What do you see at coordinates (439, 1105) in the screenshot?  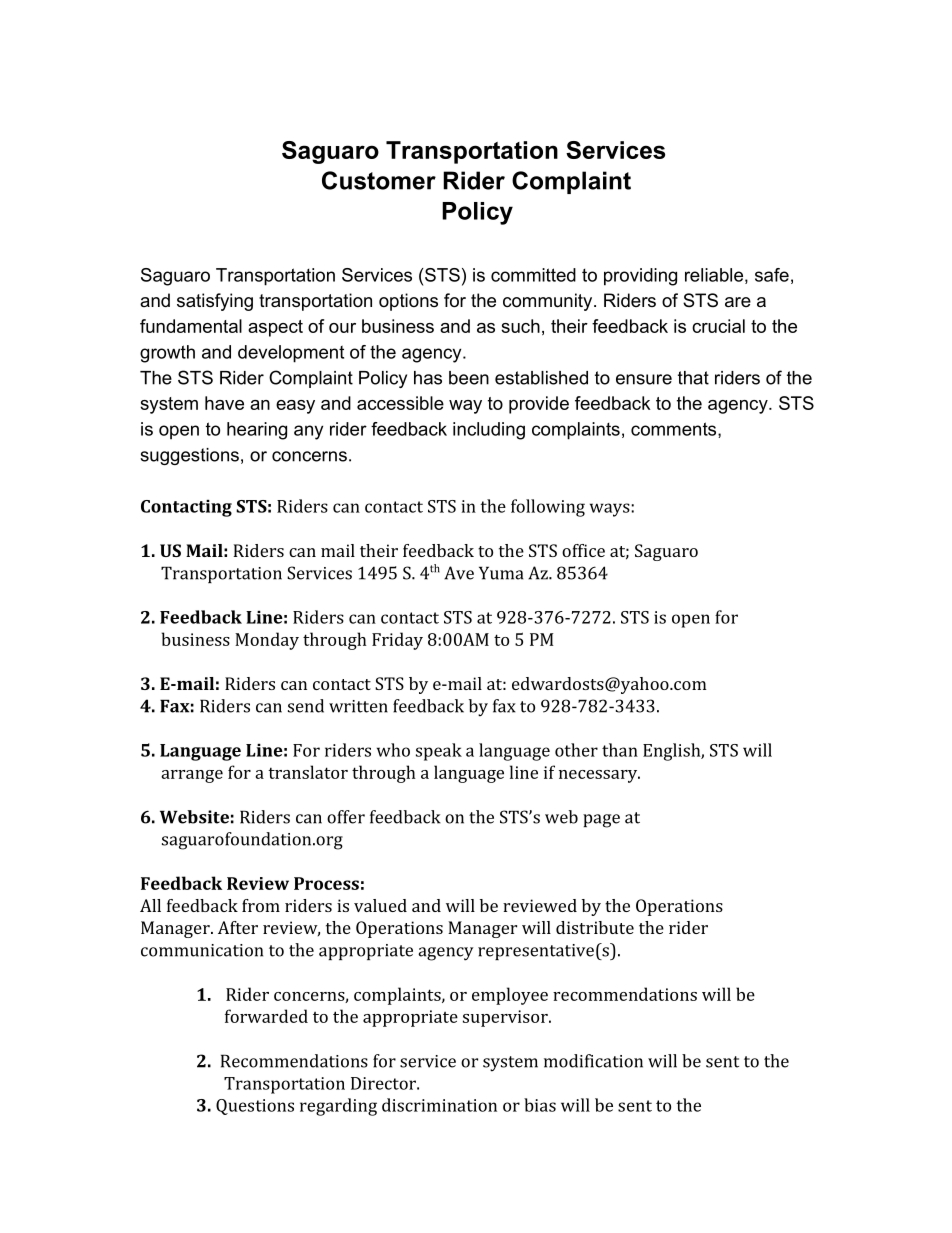 I see `discrimination` at bounding box center [439, 1105].
